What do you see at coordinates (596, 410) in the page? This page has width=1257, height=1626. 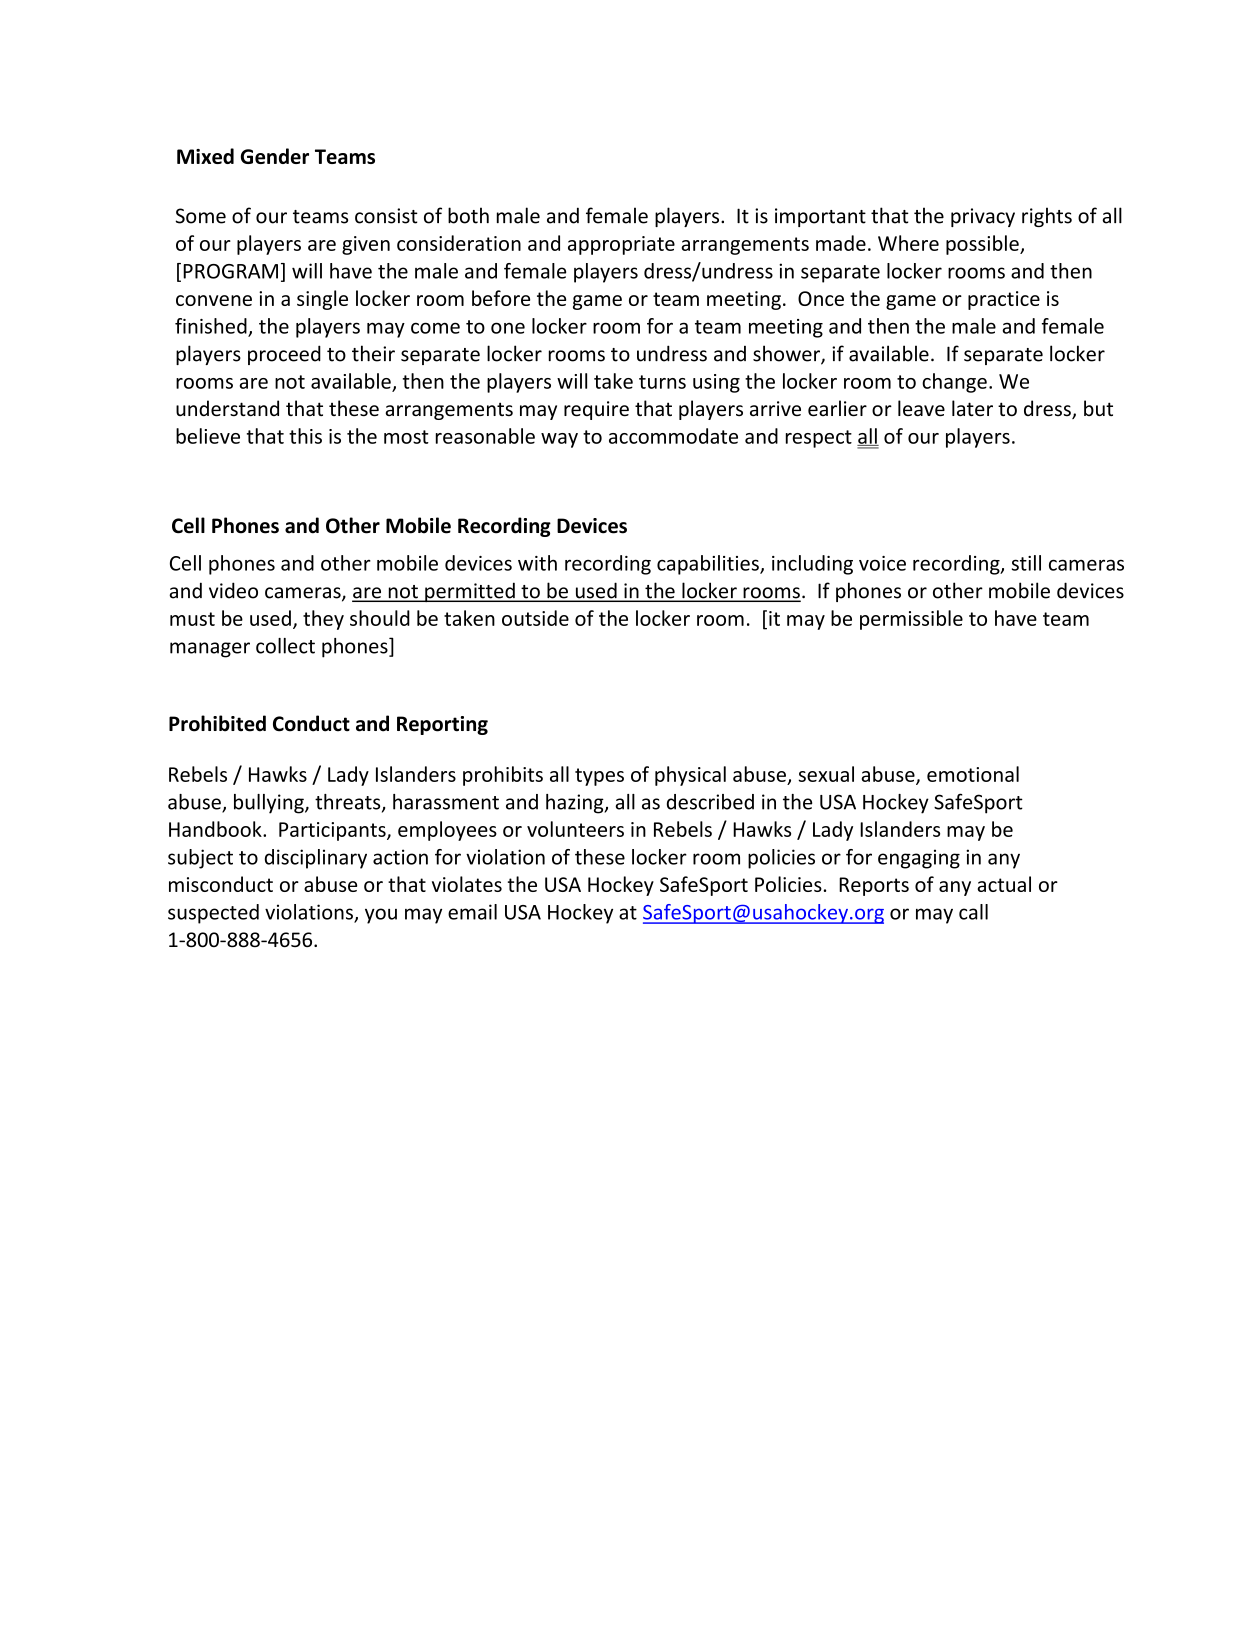 I see `require` at bounding box center [596, 410].
